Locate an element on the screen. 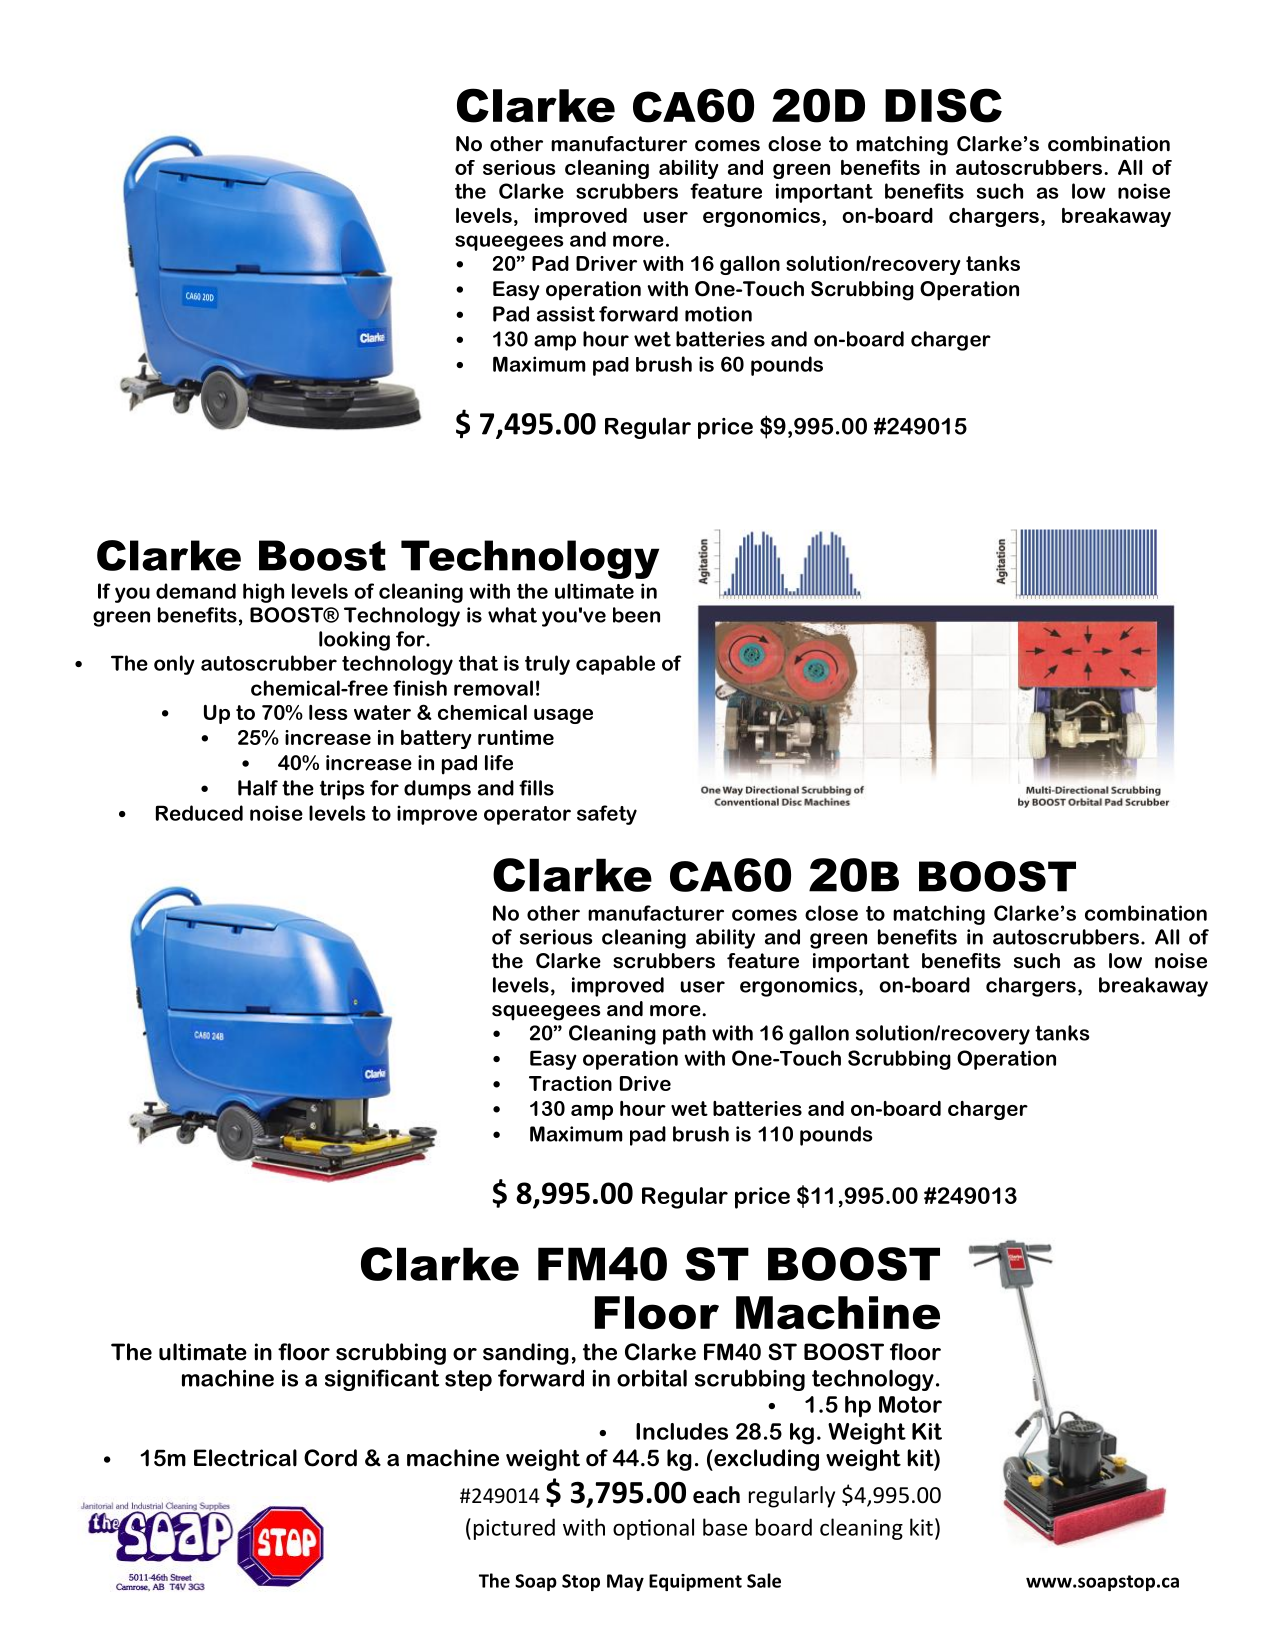  Electrical is located at coordinates (245, 1458).
